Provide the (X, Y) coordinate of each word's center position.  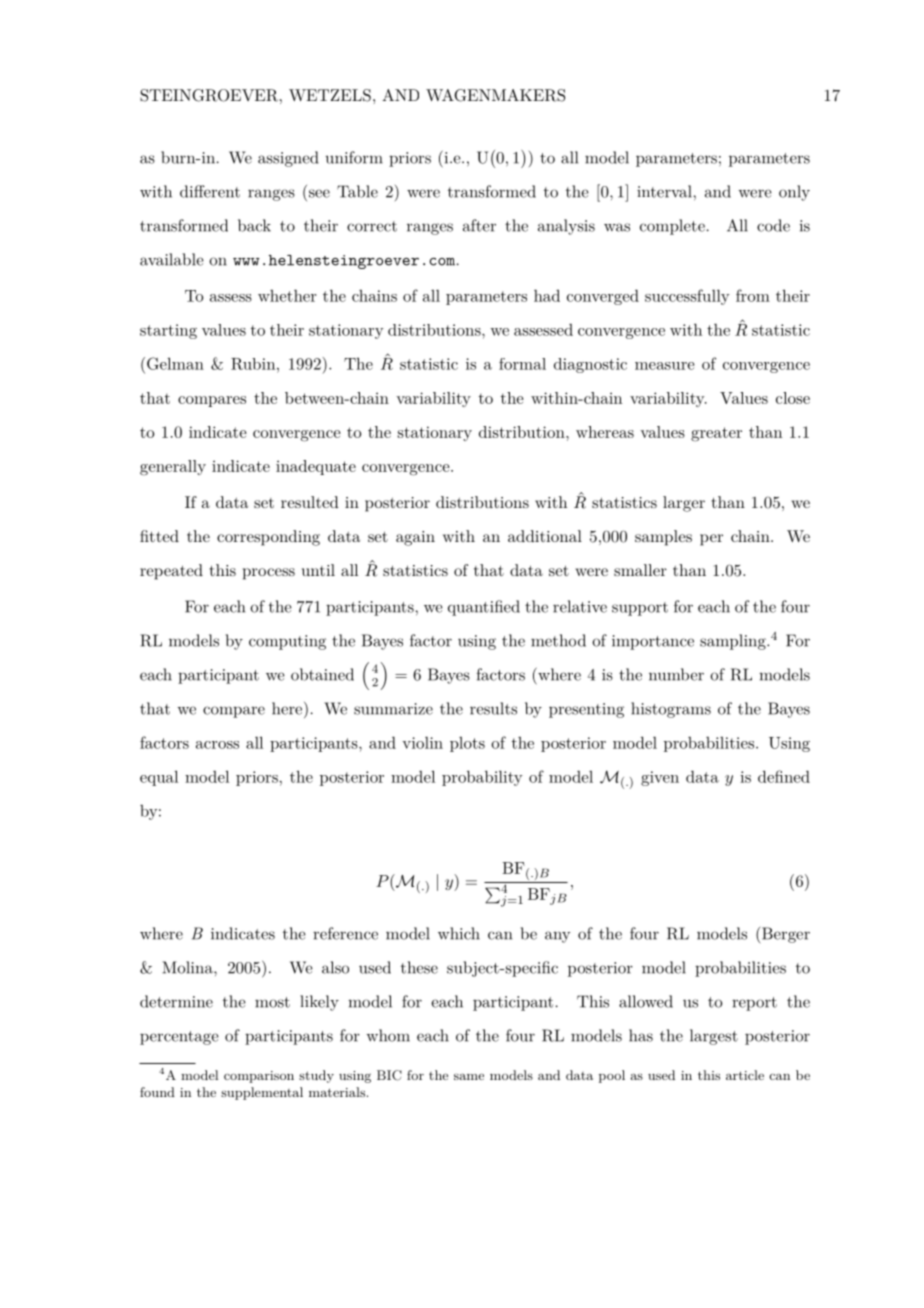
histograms (671, 710)
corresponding (268, 538)
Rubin (254, 364)
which (459, 933)
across (217, 745)
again (415, 538)
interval (665, 191)
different (210, 191)
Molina (188, 967)
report (754, 1004)
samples (663, 538)
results (493, 708)
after (479, 225)
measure (664, 366)
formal (522, 364)
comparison (259, 1077)
